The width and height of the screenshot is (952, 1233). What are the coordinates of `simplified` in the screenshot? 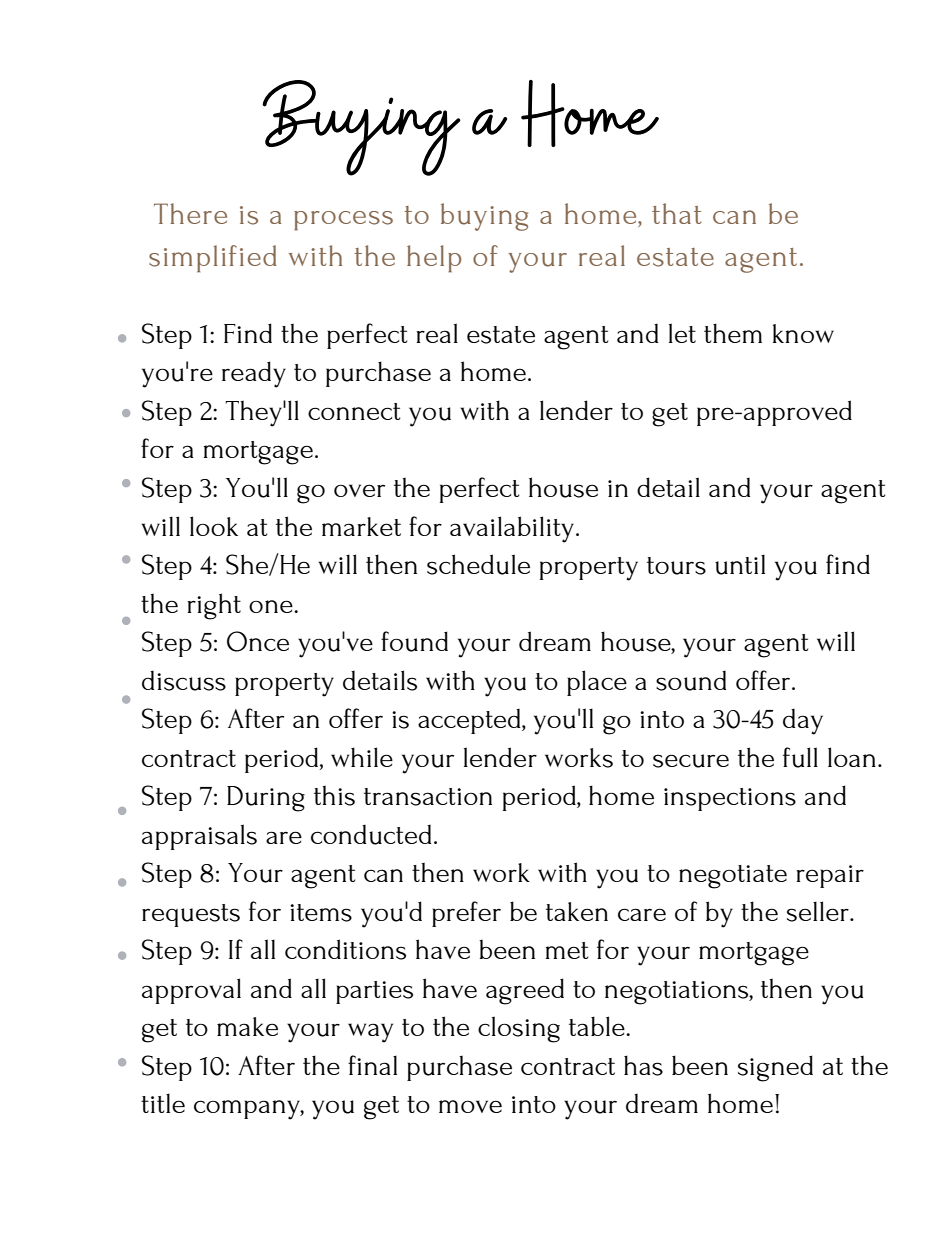 It's located at (213, 259).
